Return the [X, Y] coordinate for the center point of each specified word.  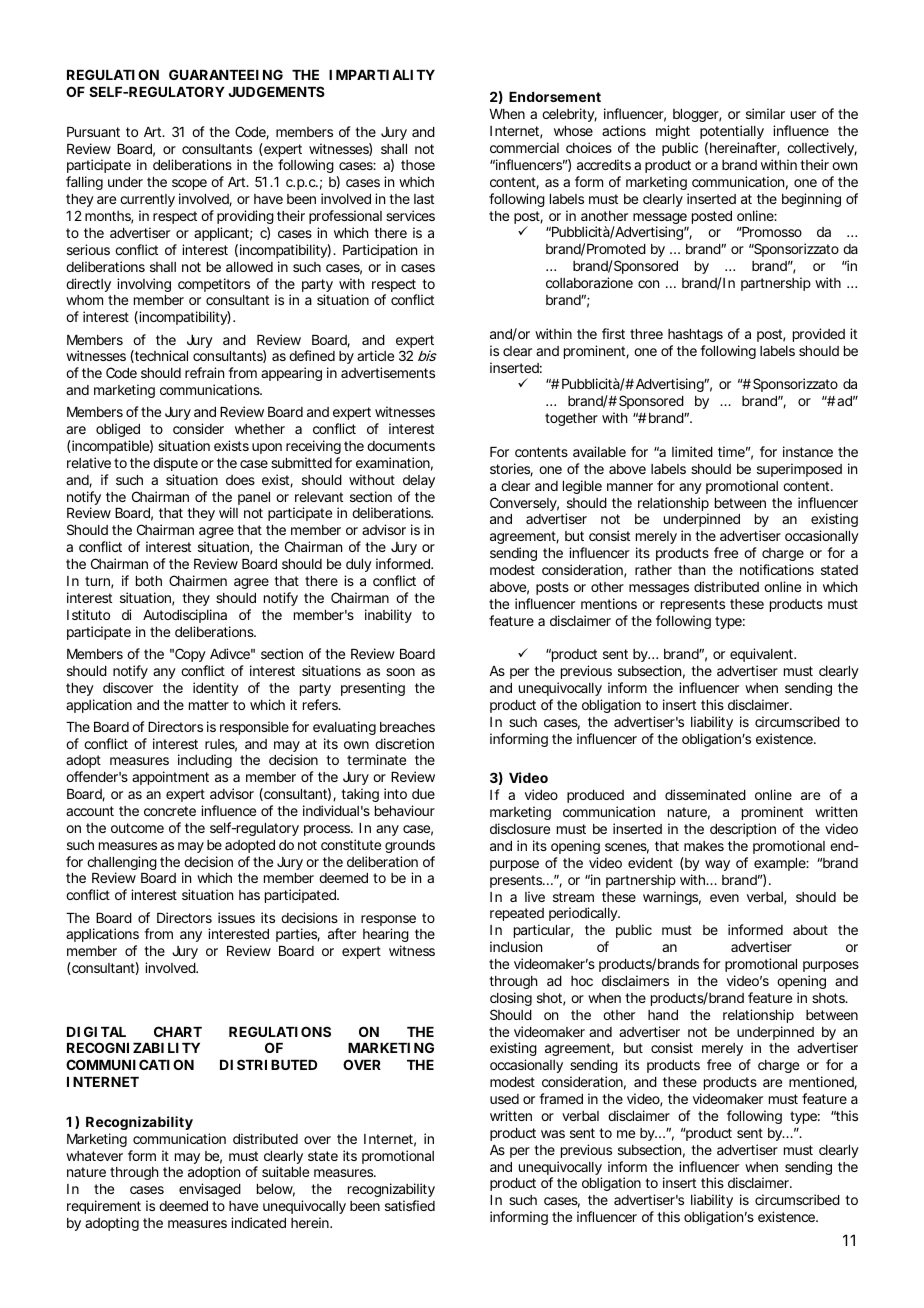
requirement [104, 1207]
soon [400, 672]
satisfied [410, 1205]
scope [189, 184]
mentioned [822, 1082]
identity [216, 689]
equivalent [762, 657]
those [418, 165]
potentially [732, 132]
